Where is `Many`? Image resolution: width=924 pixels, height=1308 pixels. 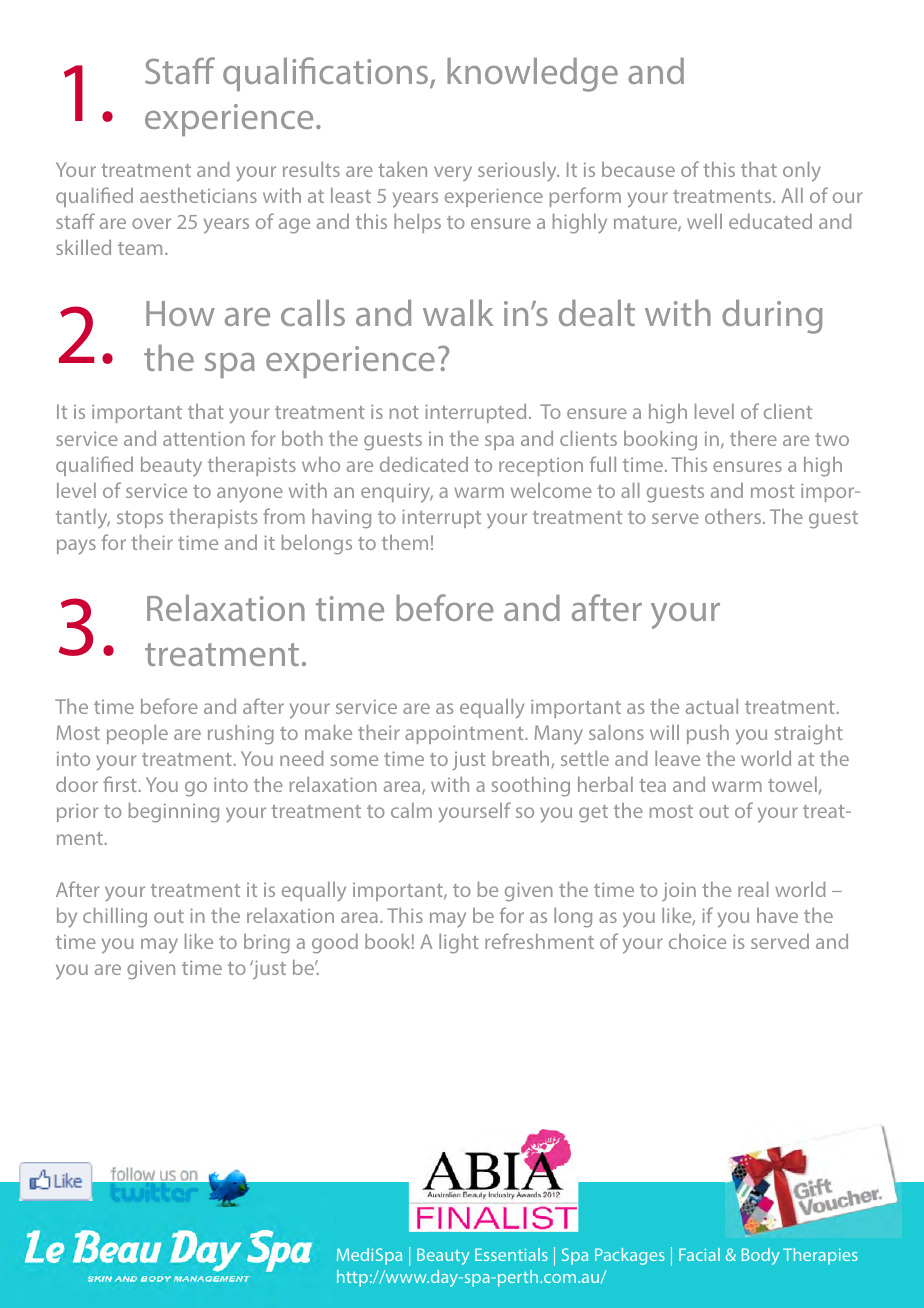
Many is located at coordinates (559, 735).
